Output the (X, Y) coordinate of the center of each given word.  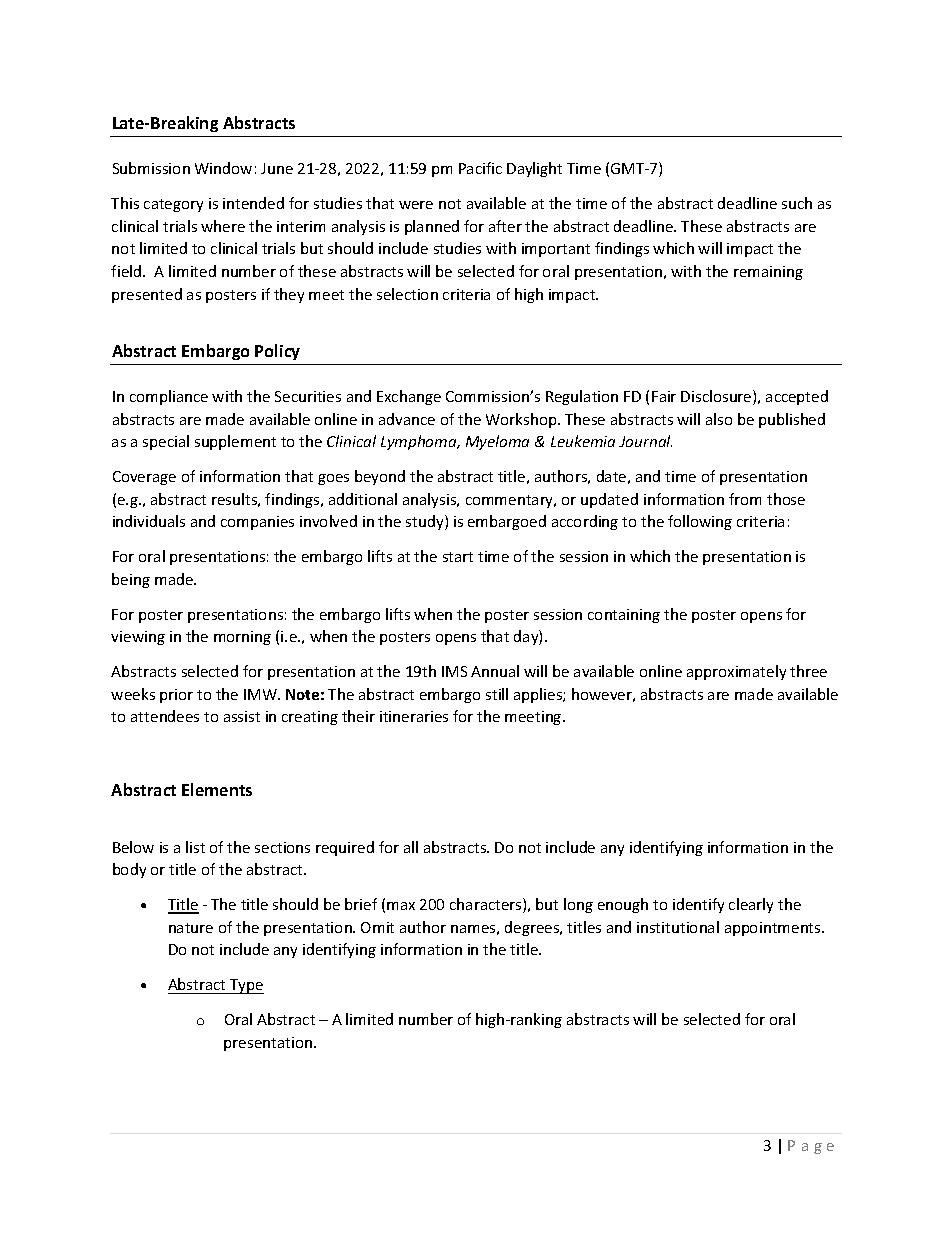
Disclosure (717, 397)
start (458, 557)
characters (487, 905)
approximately (736, 672)
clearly (751, 905)
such (797, 203)
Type (246, 986)
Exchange (409, 397)
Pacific (480, 168)
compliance (169, 397)
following (700, 522)
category (173, 205)
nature (191, 928)
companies (257, 523)
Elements (217, 789)
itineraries (414, 716)
